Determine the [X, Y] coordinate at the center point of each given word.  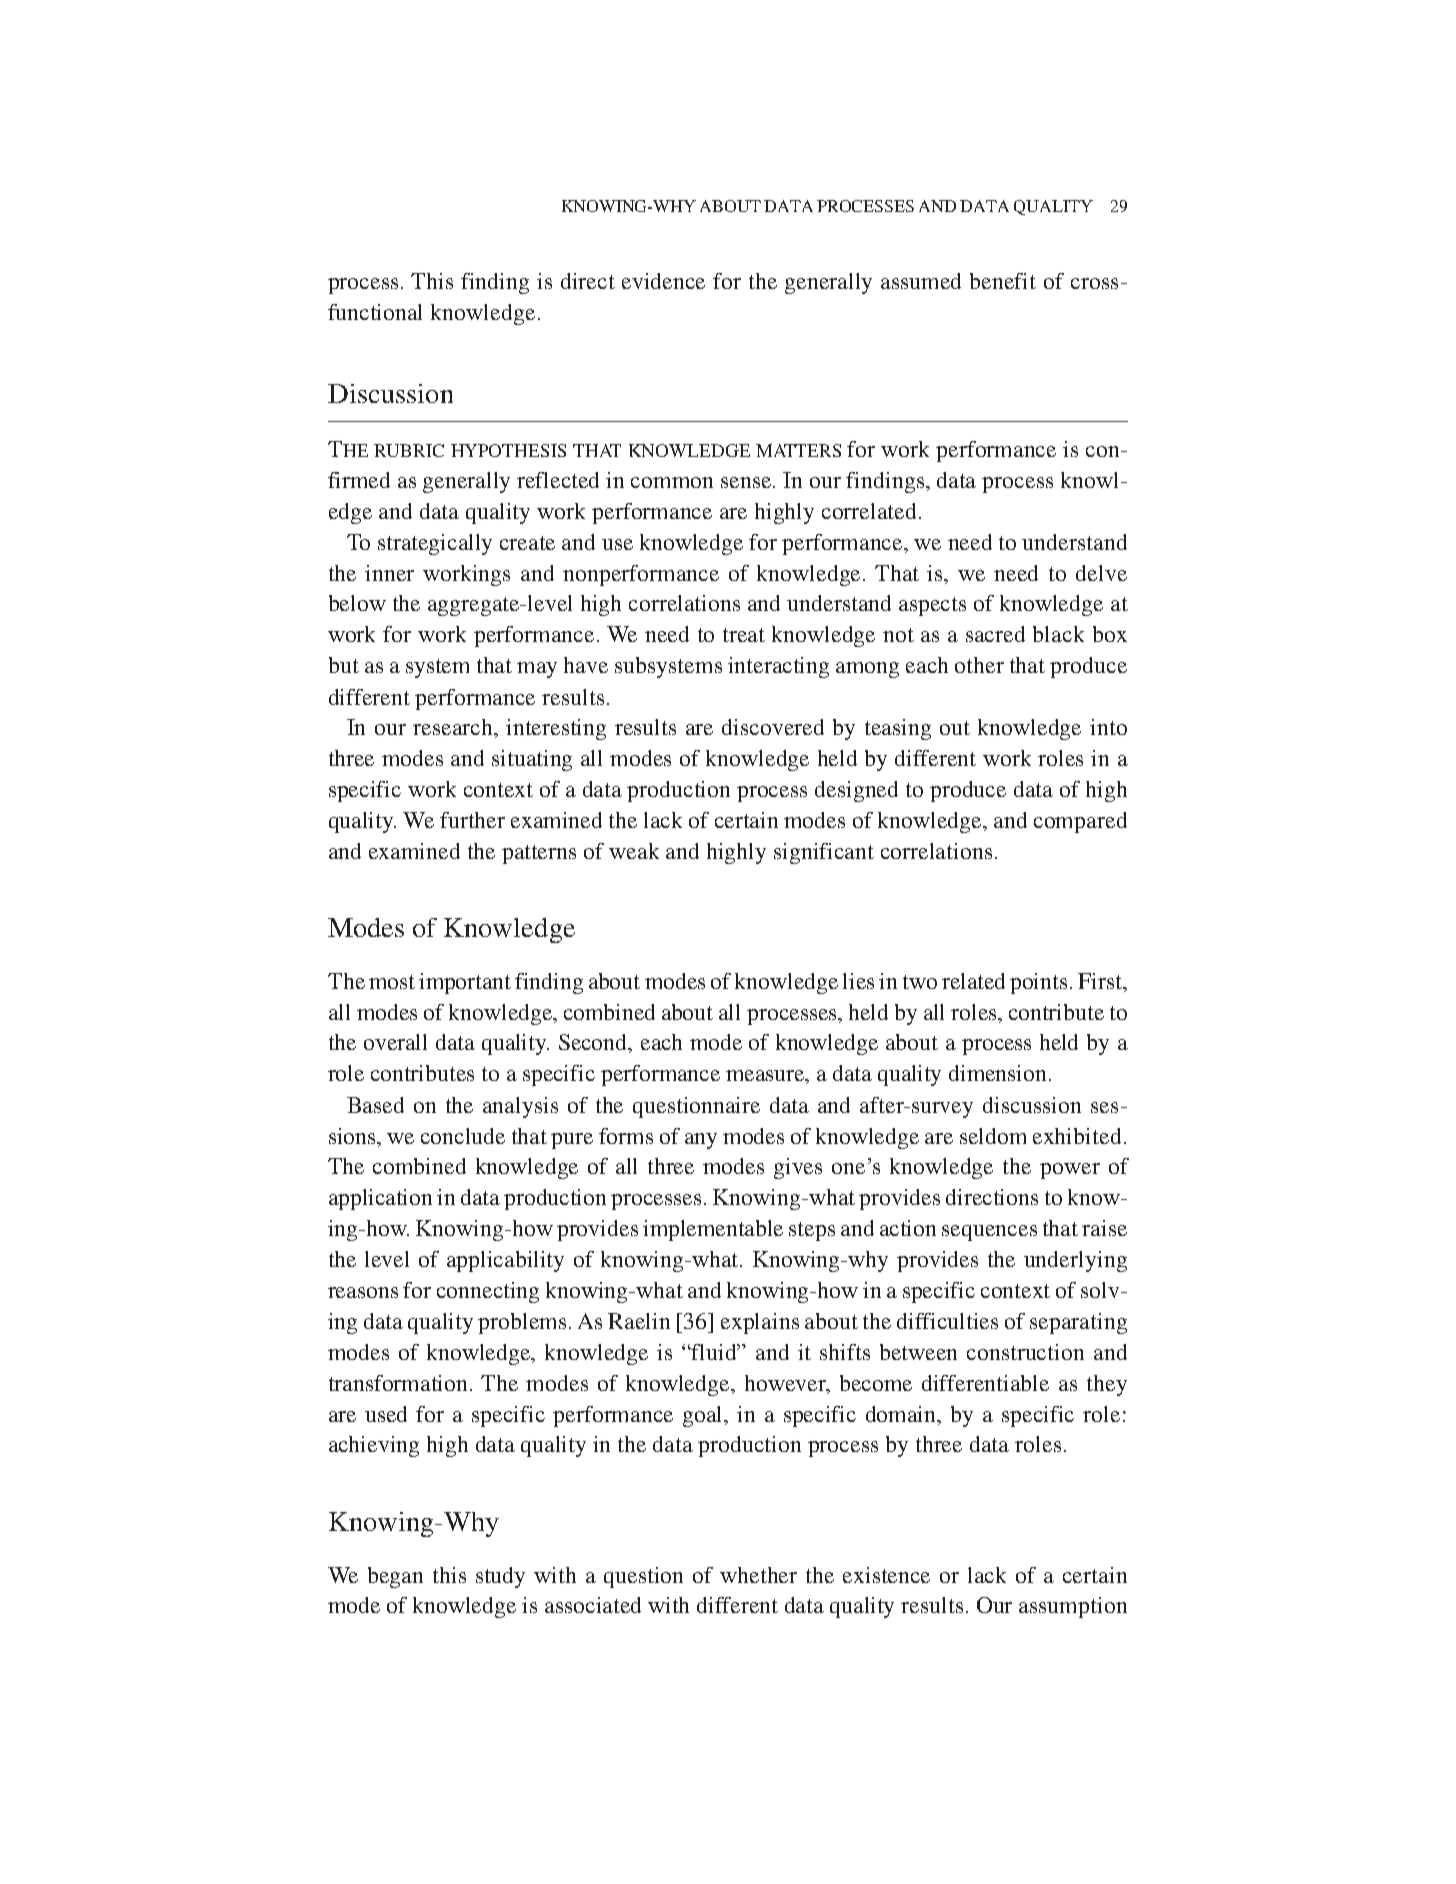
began [395, 1577]
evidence [663, 281]
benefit [1003, 281]
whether [758, 1575]
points [1038, 983]
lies [858, 981]
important [465, 983]
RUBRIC [409, 450]
